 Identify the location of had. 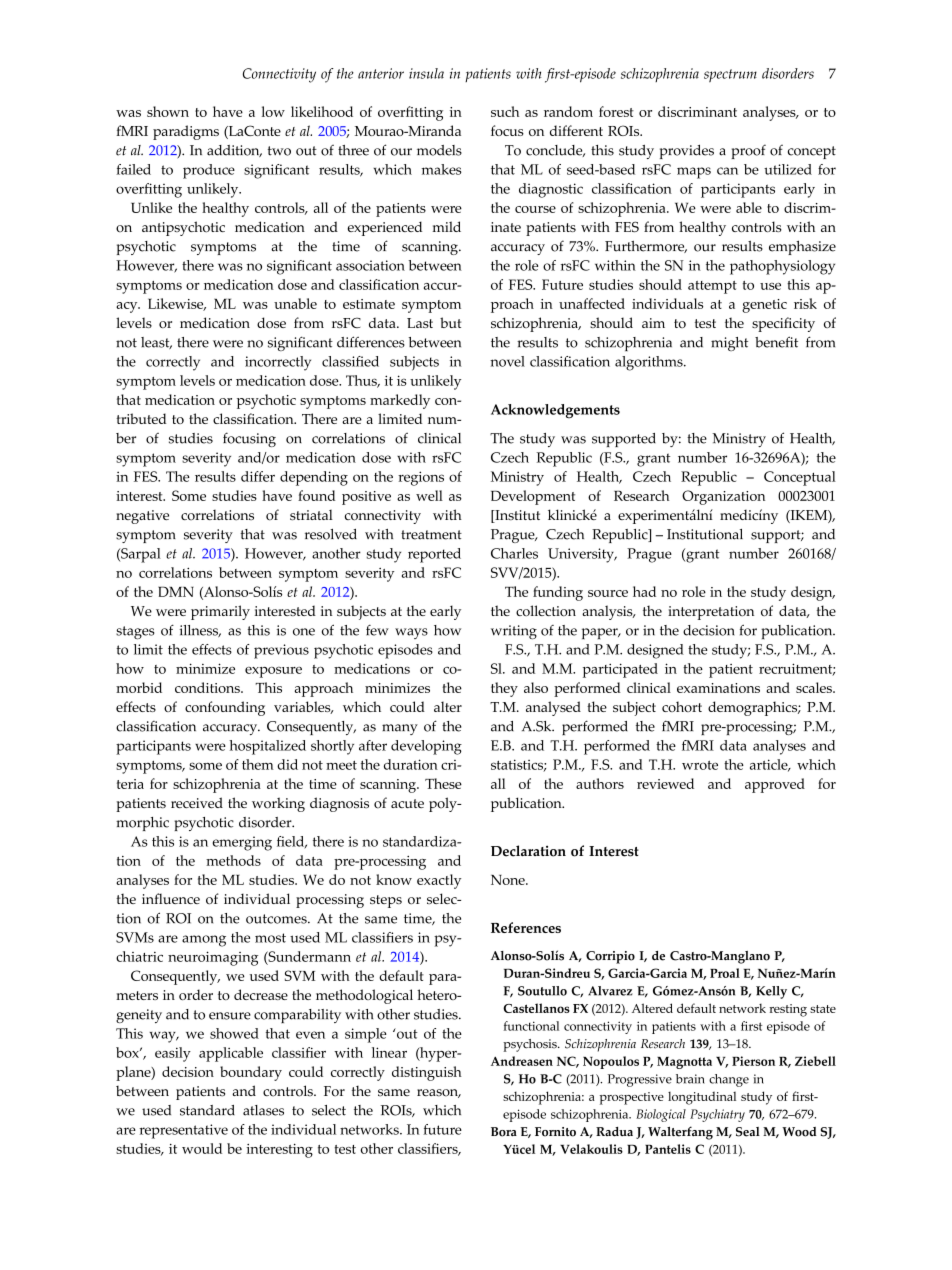
(644, 591).
